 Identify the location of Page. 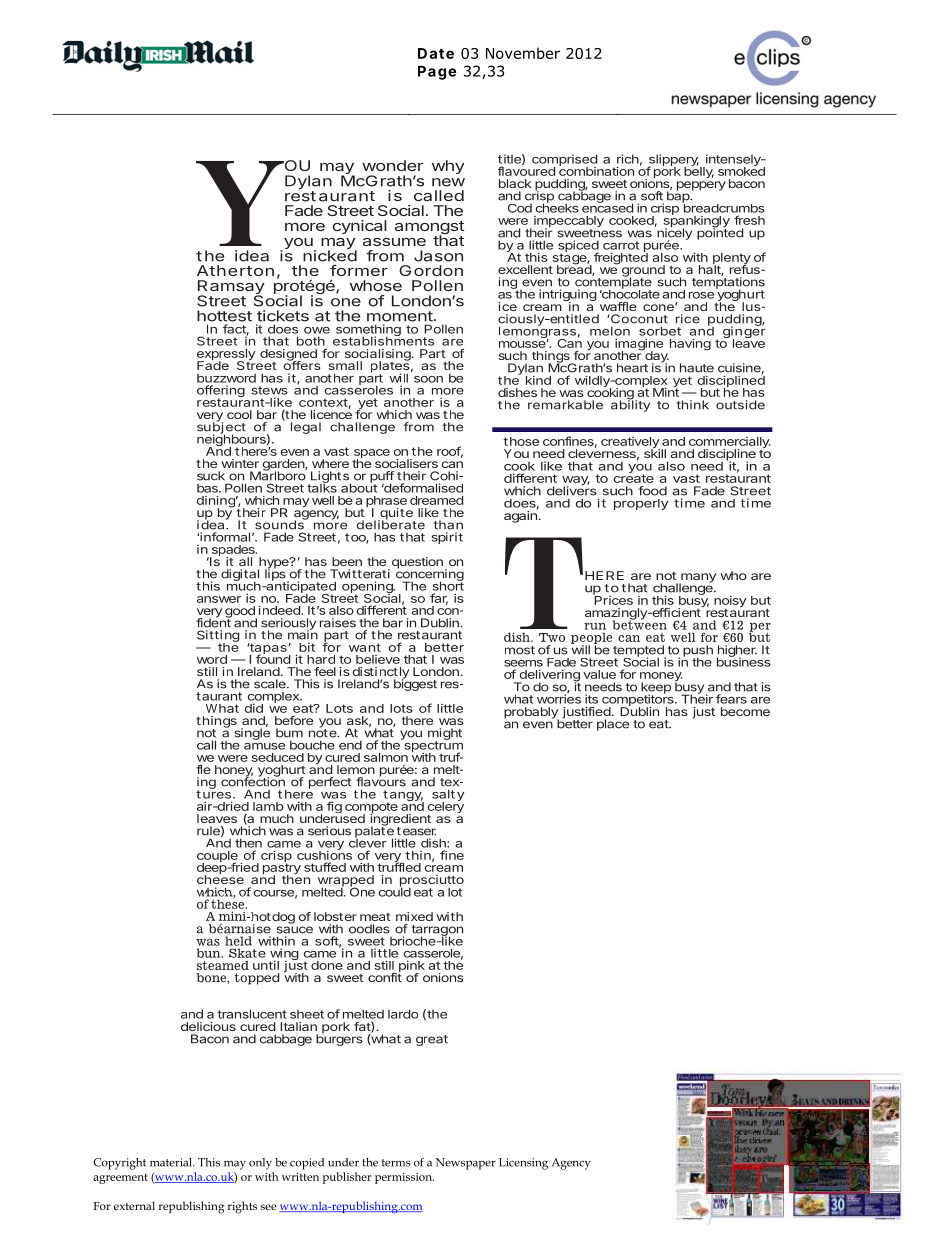
(437, 73).
